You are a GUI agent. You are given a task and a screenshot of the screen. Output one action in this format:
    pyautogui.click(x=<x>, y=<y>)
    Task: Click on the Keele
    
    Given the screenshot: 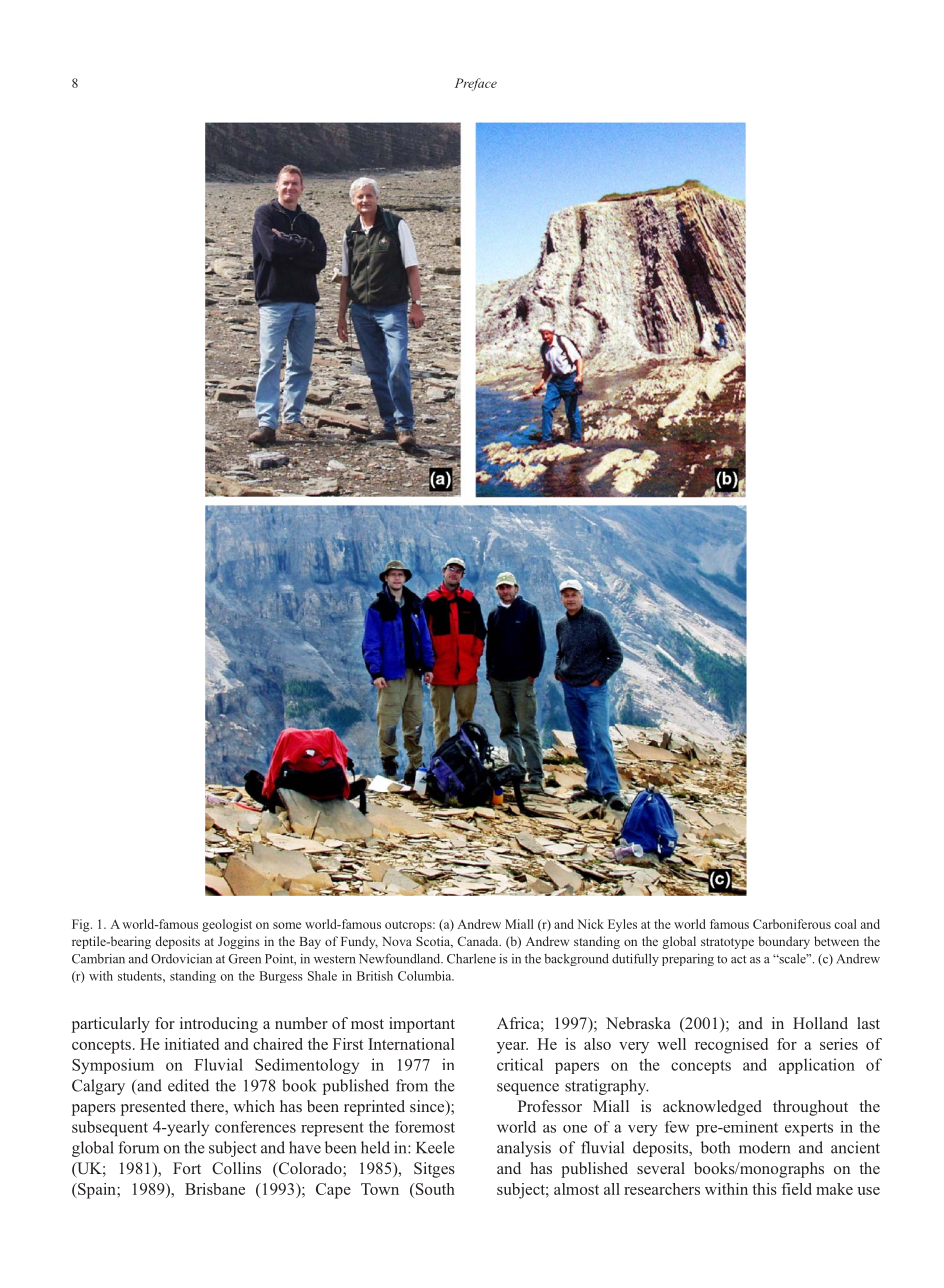 What is the action you would take?
    pyautogui.click(x=435, y=1147)
